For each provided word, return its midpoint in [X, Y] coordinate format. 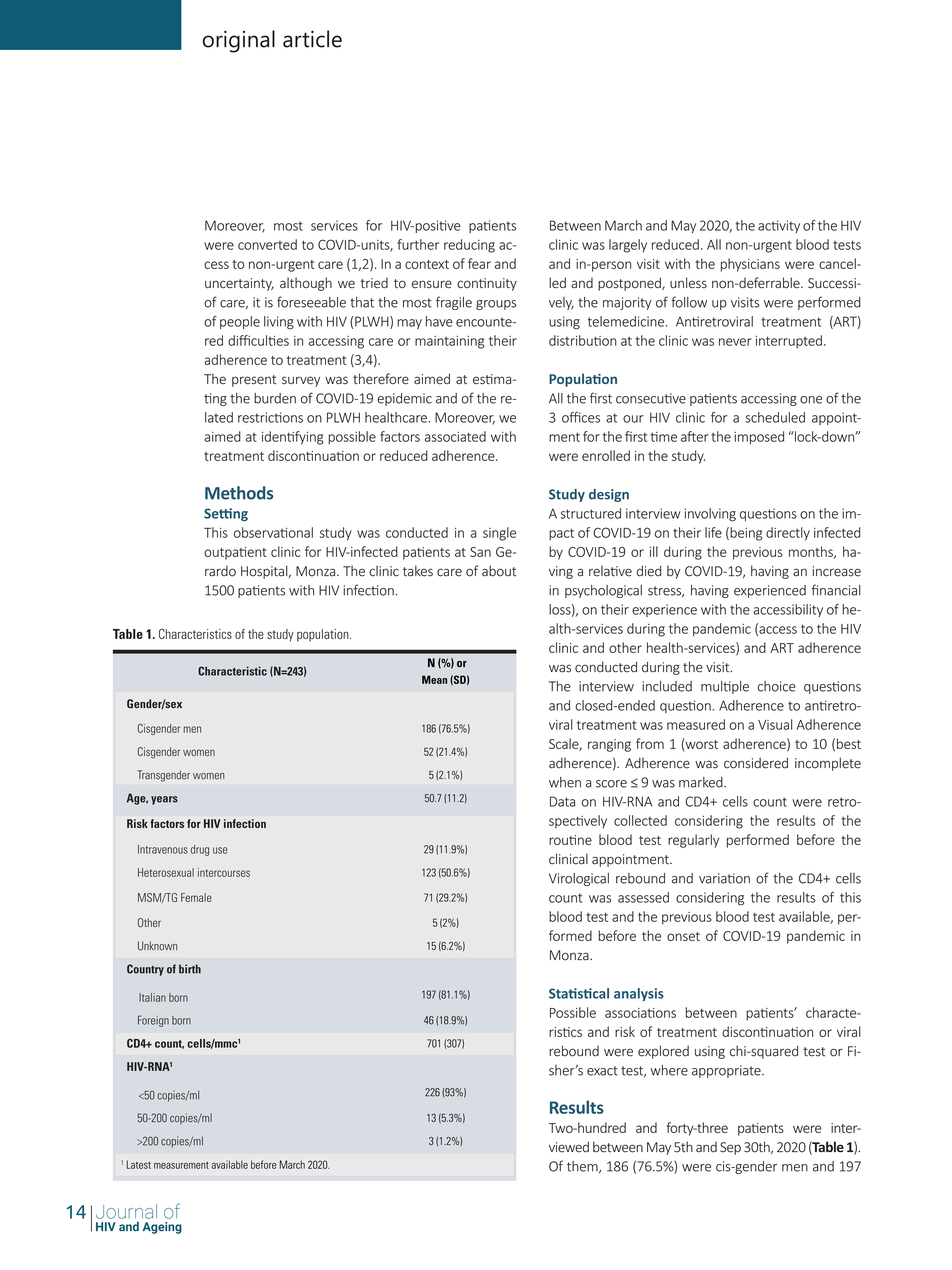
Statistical [579, 993]
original [239, 41]
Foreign [153, 1021]
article [312, 39]
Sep [730, 1148]
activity [779, 226]
